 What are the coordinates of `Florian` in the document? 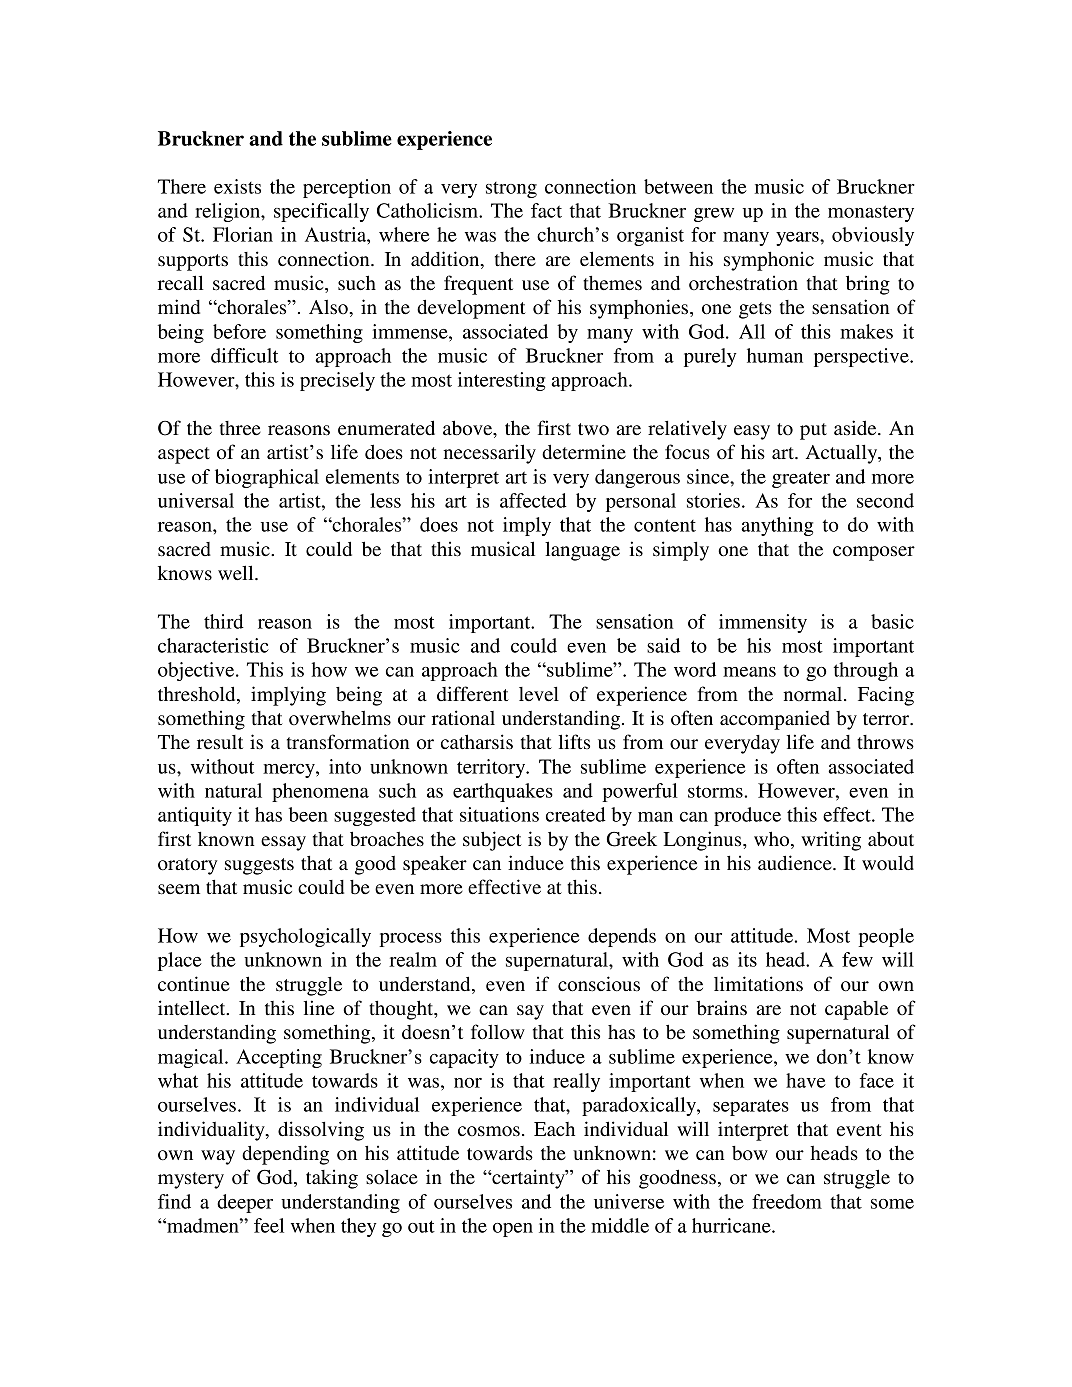 It's located at (243, 234).
